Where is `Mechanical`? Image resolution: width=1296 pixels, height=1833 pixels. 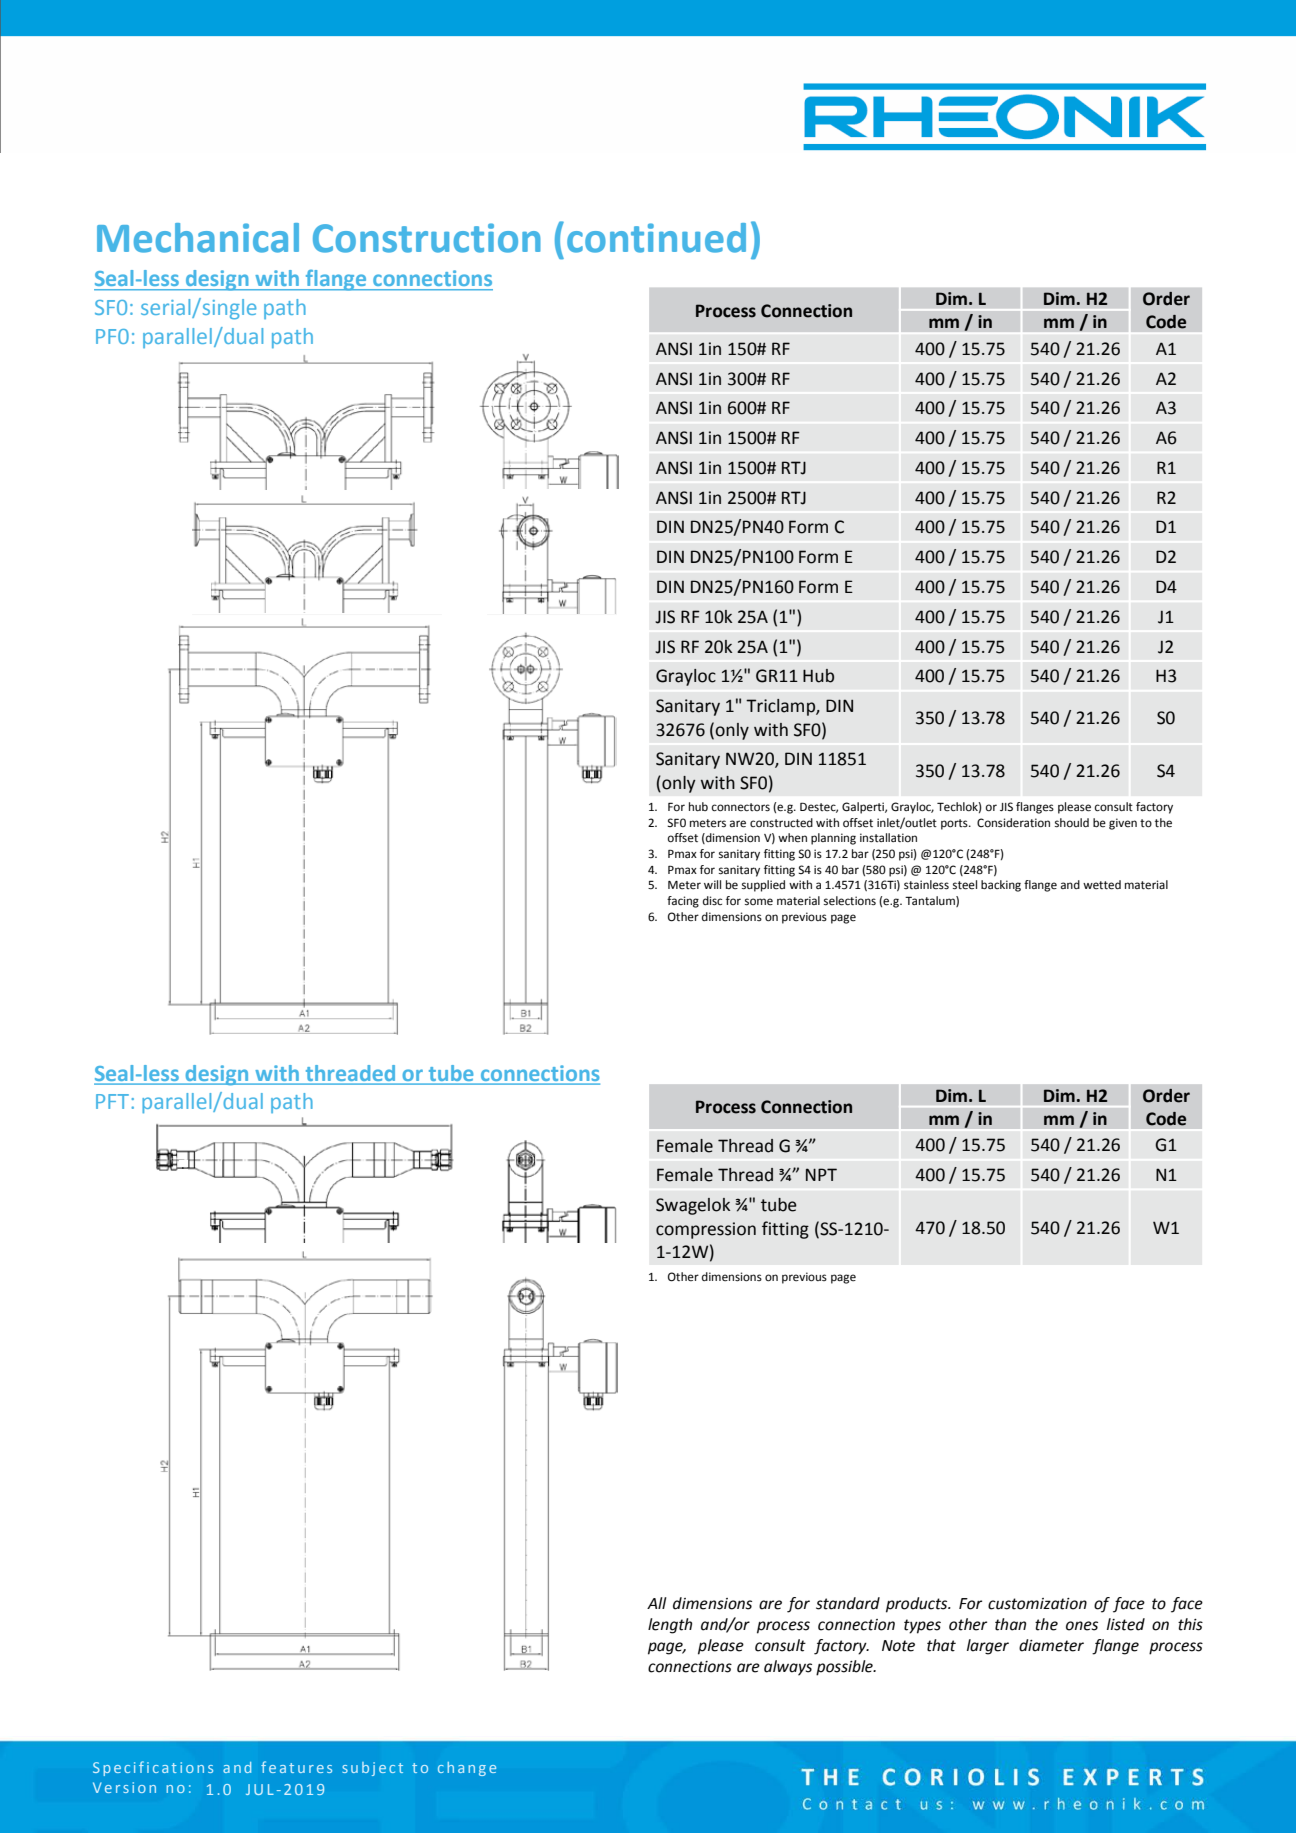
Mechanical is located at coordinates (198, 238).
